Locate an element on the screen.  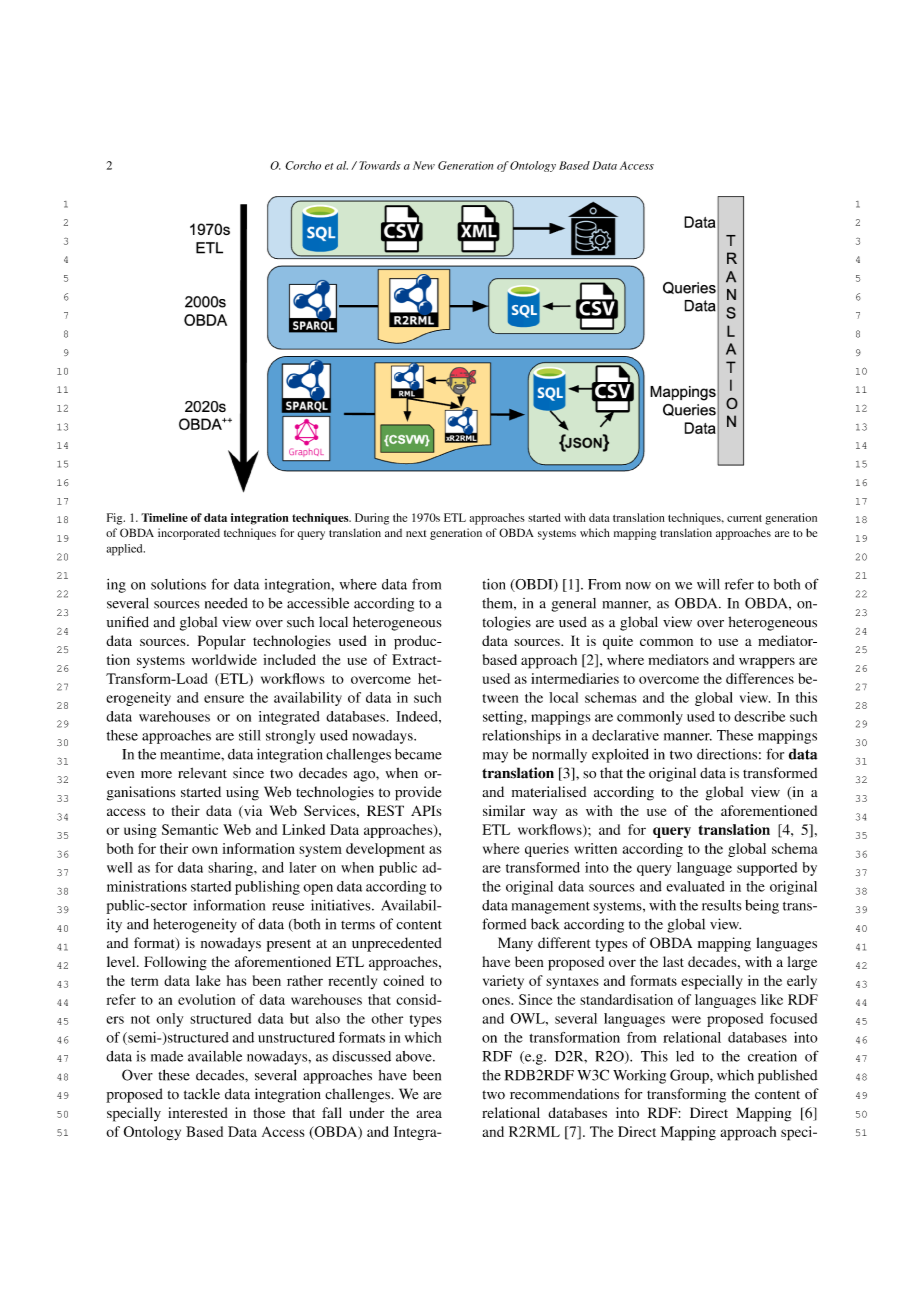
Towards is located at coordinates (380, 165).
